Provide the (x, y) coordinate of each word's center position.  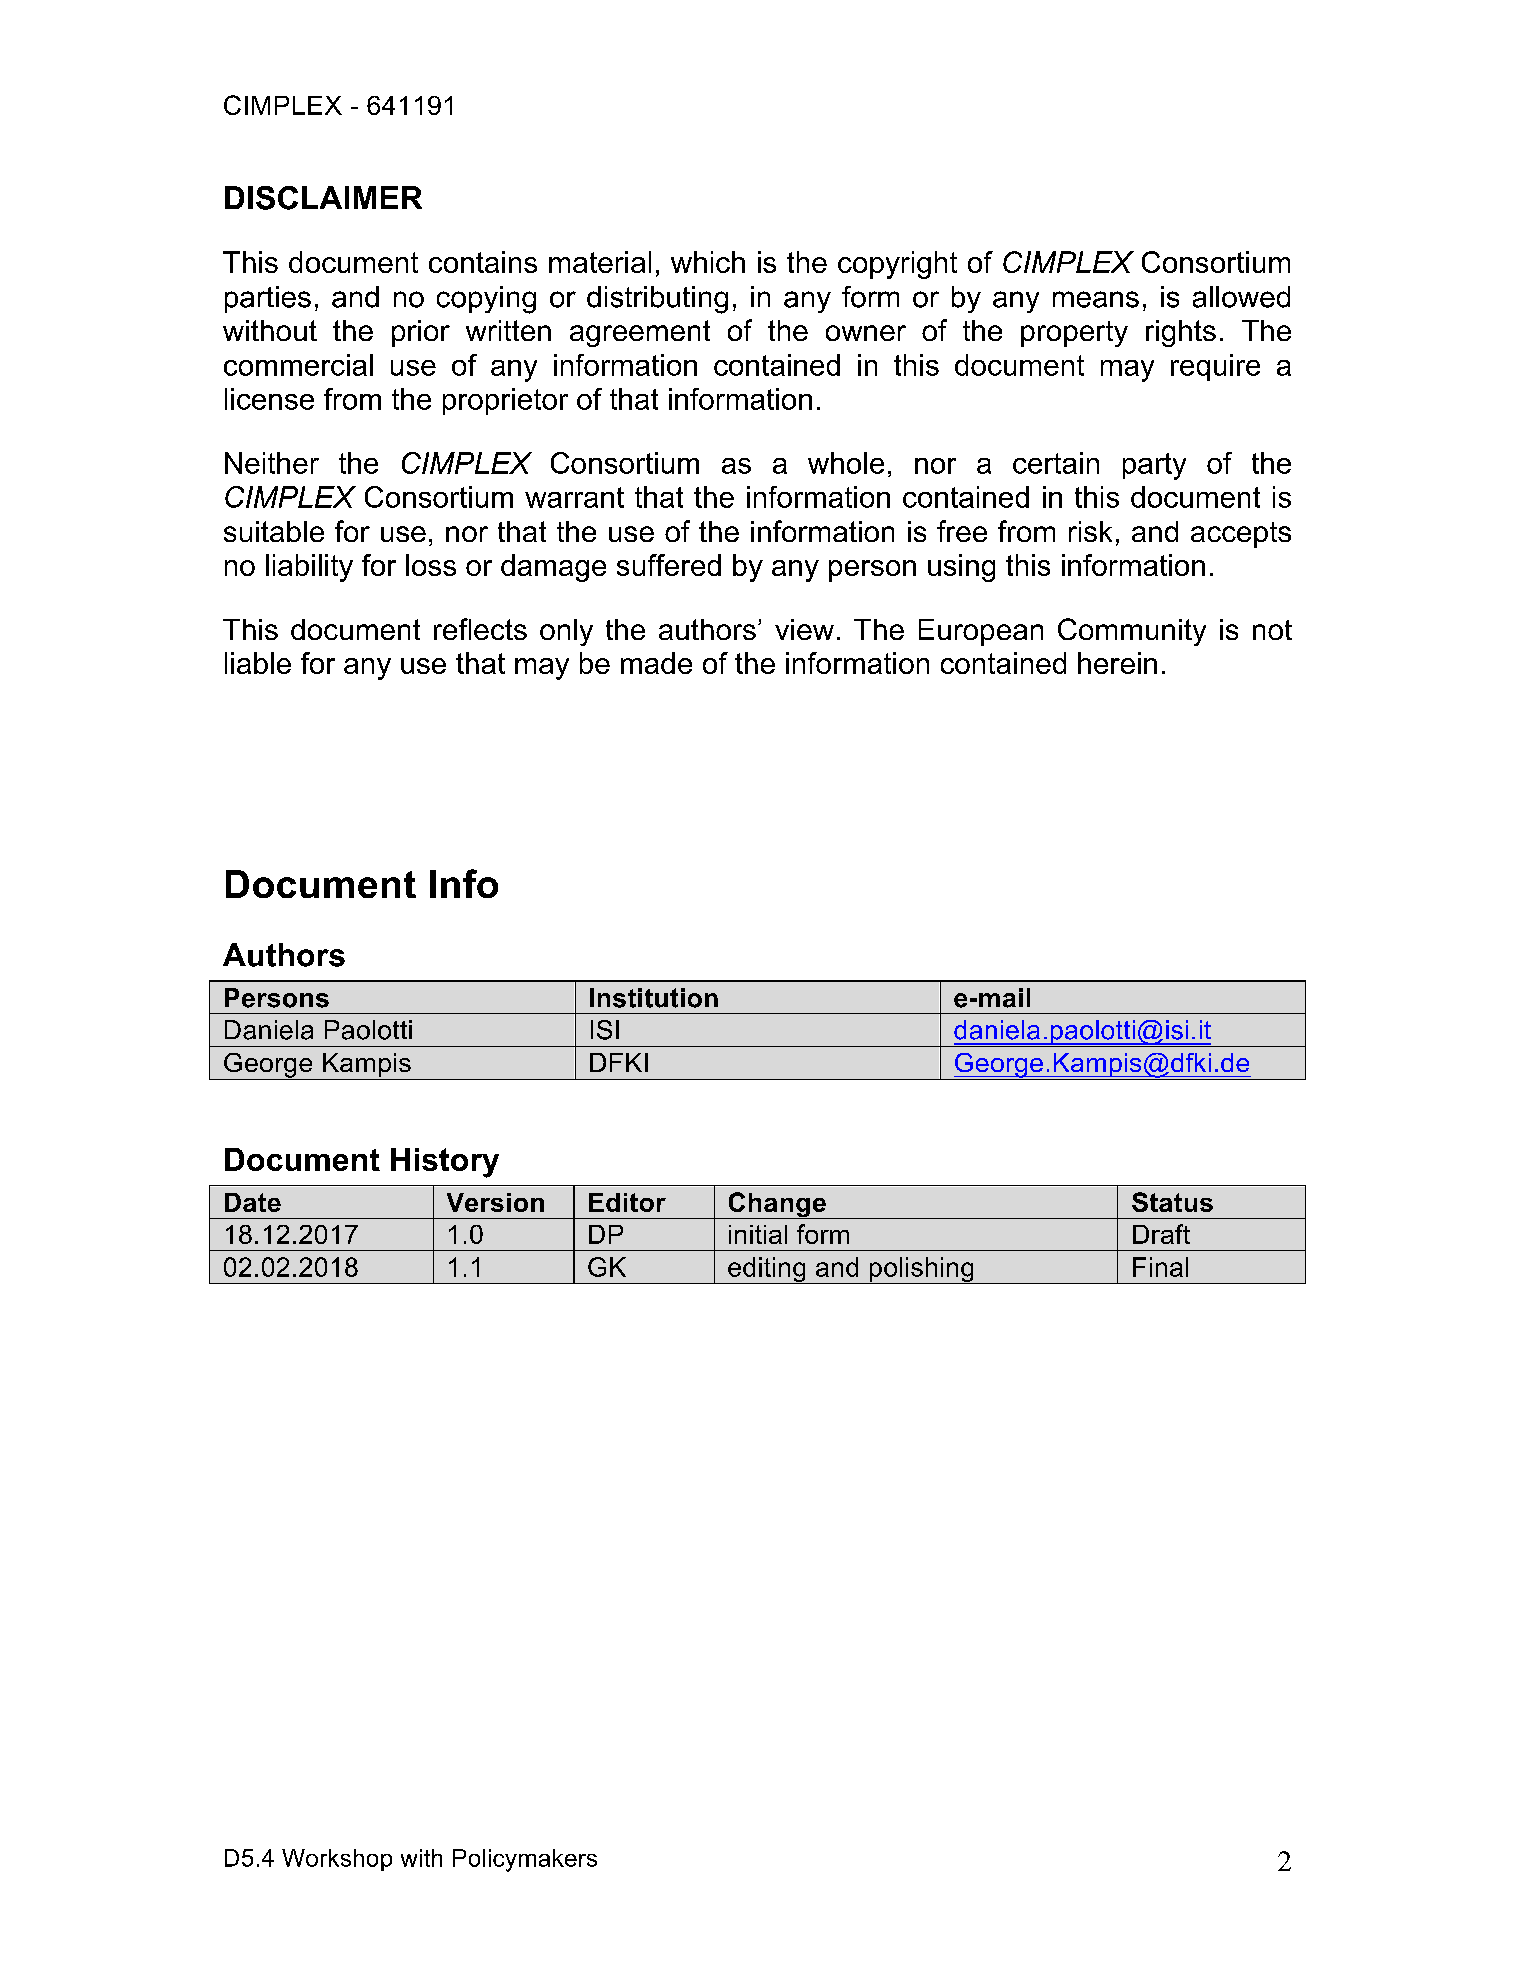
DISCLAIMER (323, 198)
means (1096, 299)
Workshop (337, 1860)
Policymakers (525, 1860)
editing (767, 1270)
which (708, 262)
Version (495, 1202)
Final (1160, 1267)
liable (258, 663)
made (656, 663)
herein (1117, 663)
